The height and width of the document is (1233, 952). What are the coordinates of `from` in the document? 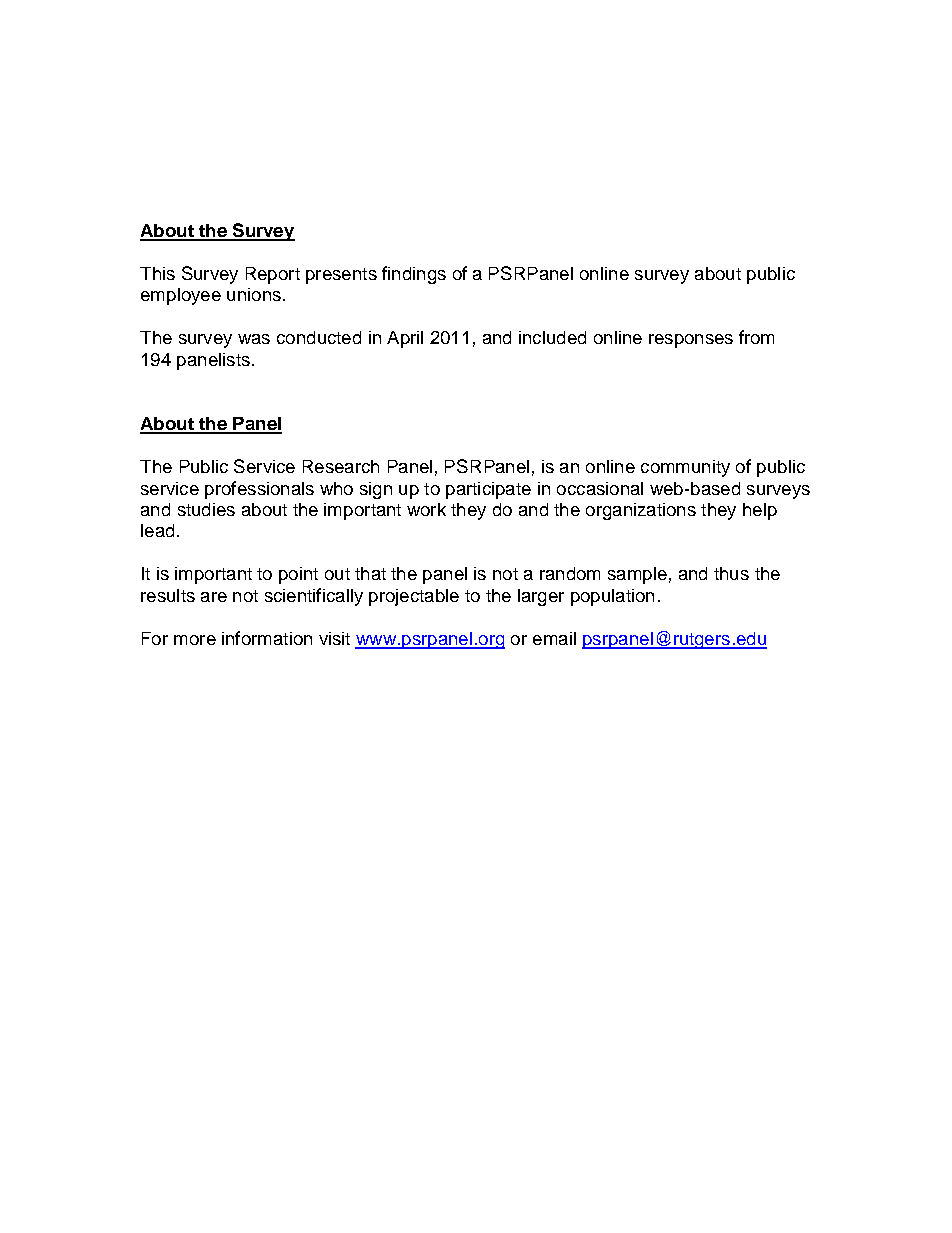 It's located at (756, 337).
